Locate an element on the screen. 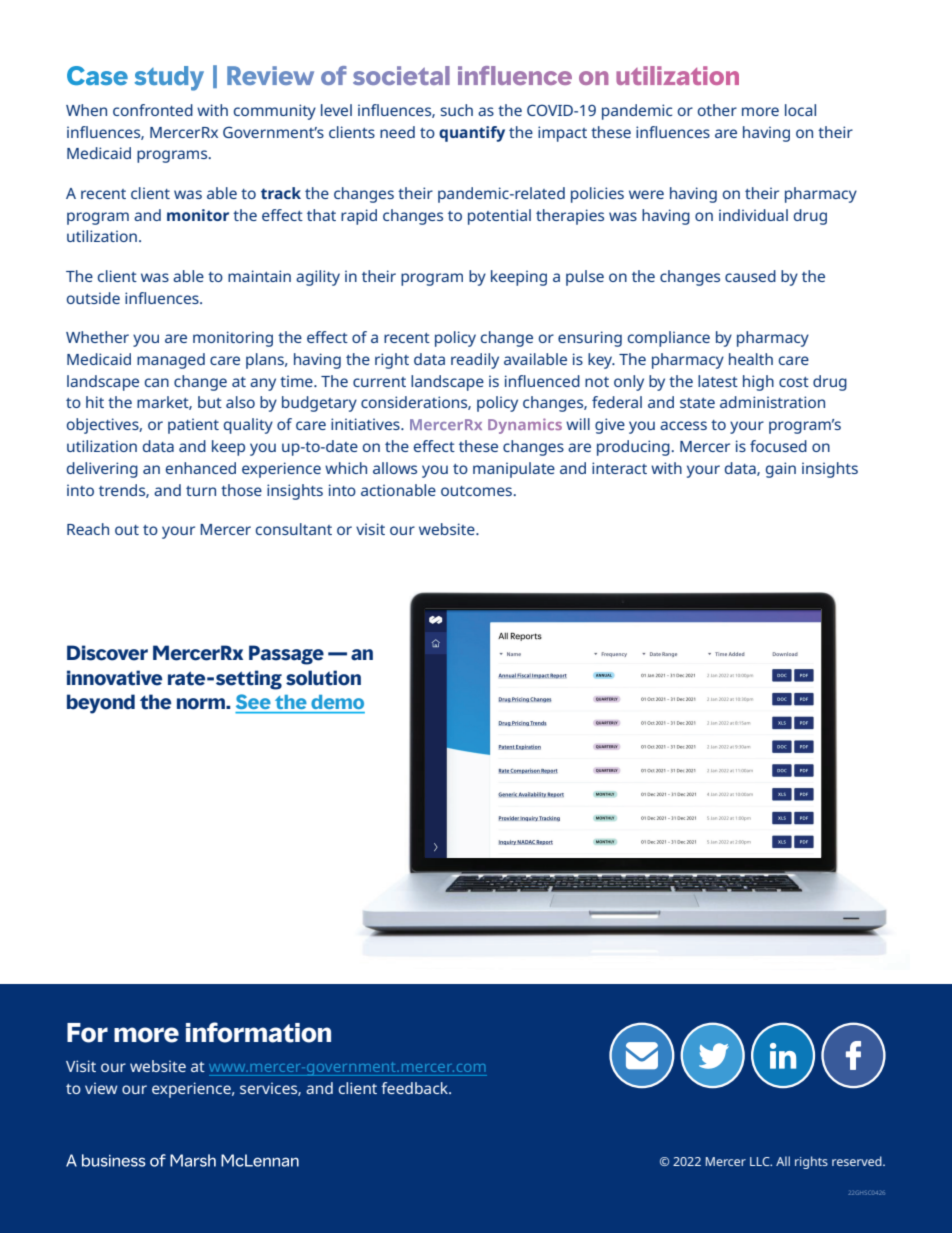 The height and width of the screenshot is (1233, 952). information is located at coordinates (258, 1032).
